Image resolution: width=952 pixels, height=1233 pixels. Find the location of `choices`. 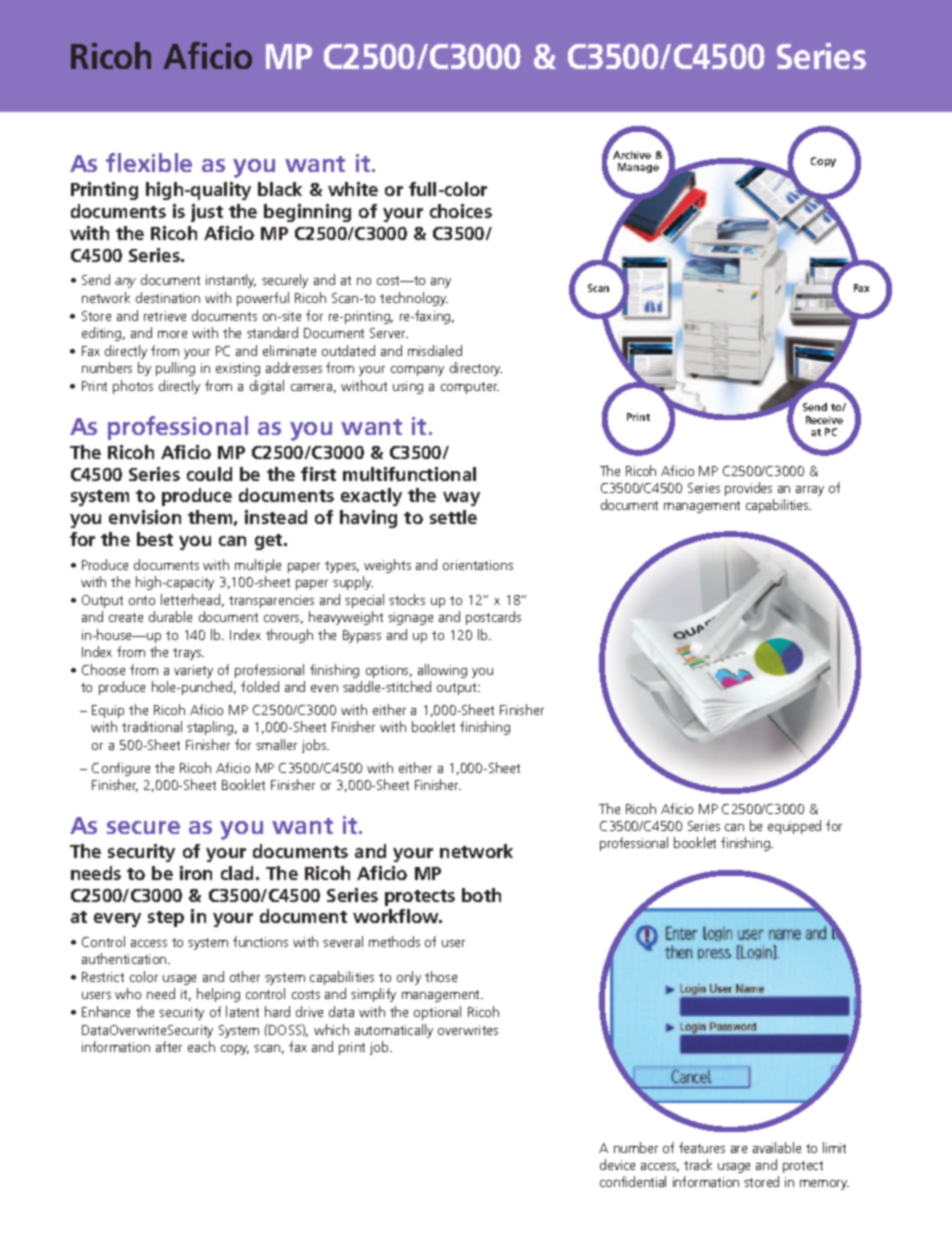

choices is located at coordinates (461, 211).
